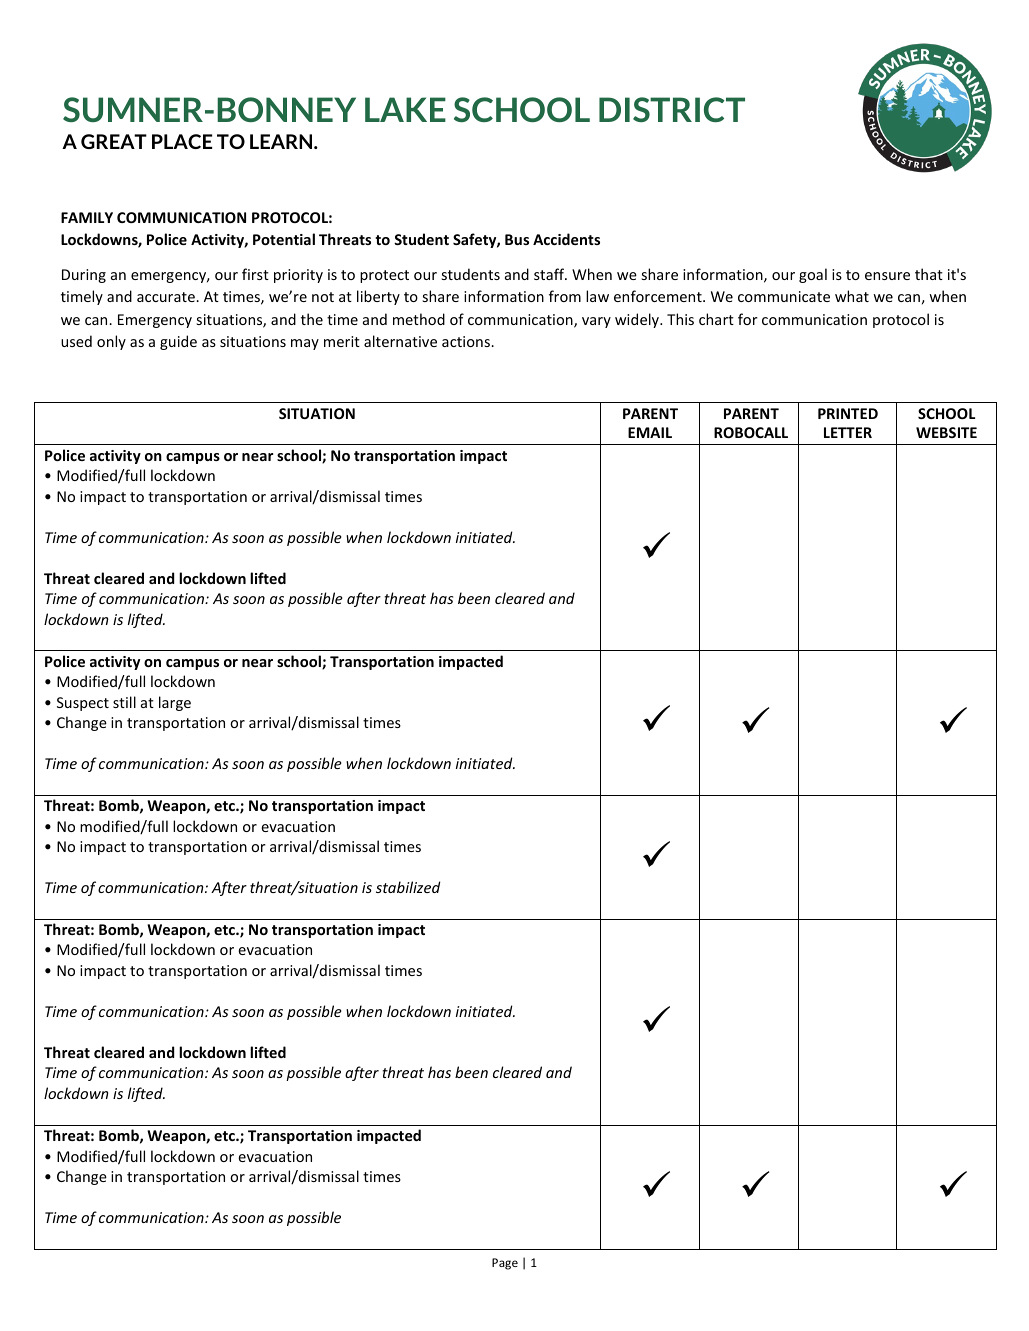 The width and height of the screenshot is (1029, 1331). I want to click on actions, so click(467, 341).
